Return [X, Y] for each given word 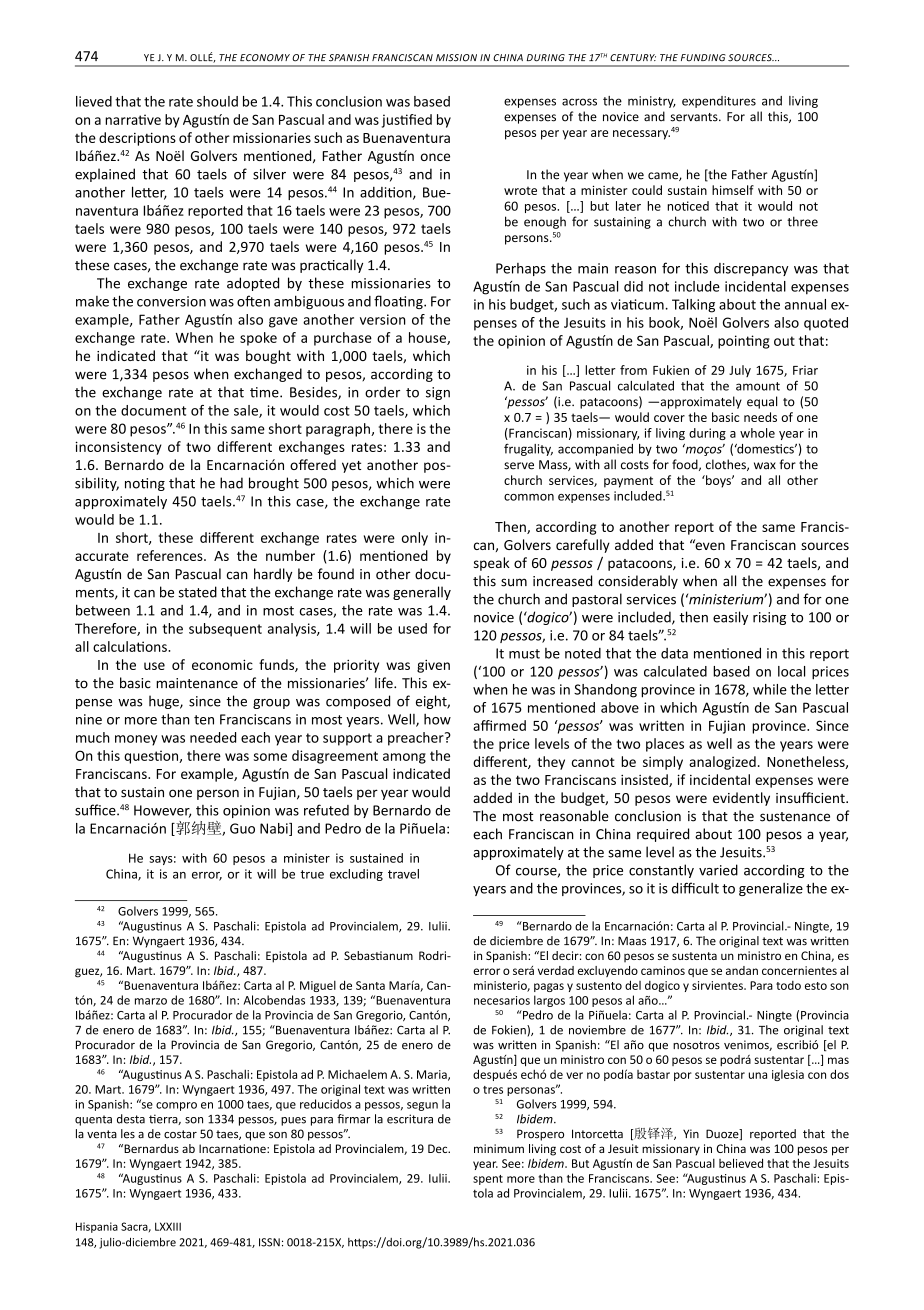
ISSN [269, 1242]
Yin [691, 1133]
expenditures [719, 102]
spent [488, 1180]
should [217, 101]
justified [407, 121]
